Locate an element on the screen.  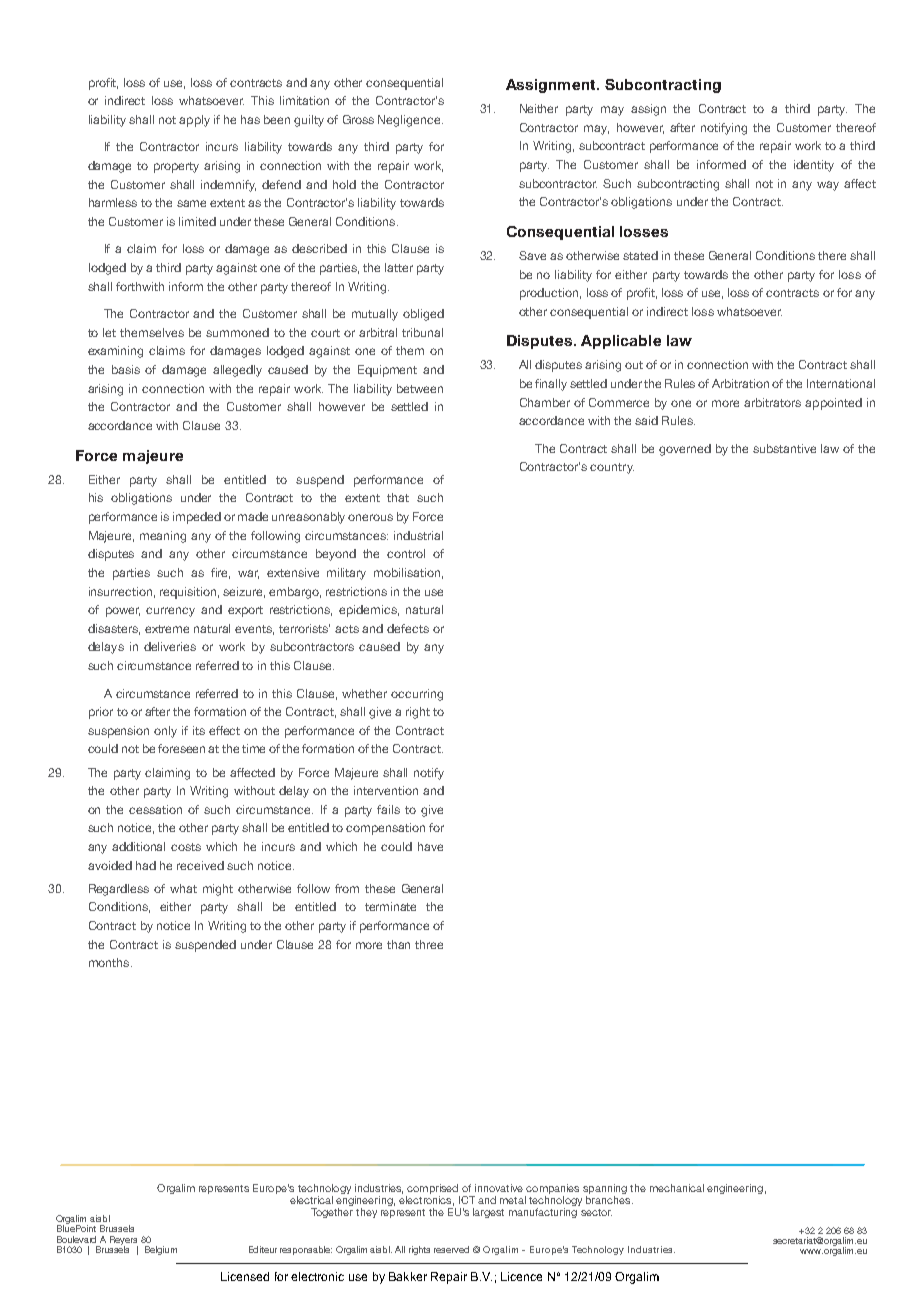
Negligence is located at coordinates (410, 121).
